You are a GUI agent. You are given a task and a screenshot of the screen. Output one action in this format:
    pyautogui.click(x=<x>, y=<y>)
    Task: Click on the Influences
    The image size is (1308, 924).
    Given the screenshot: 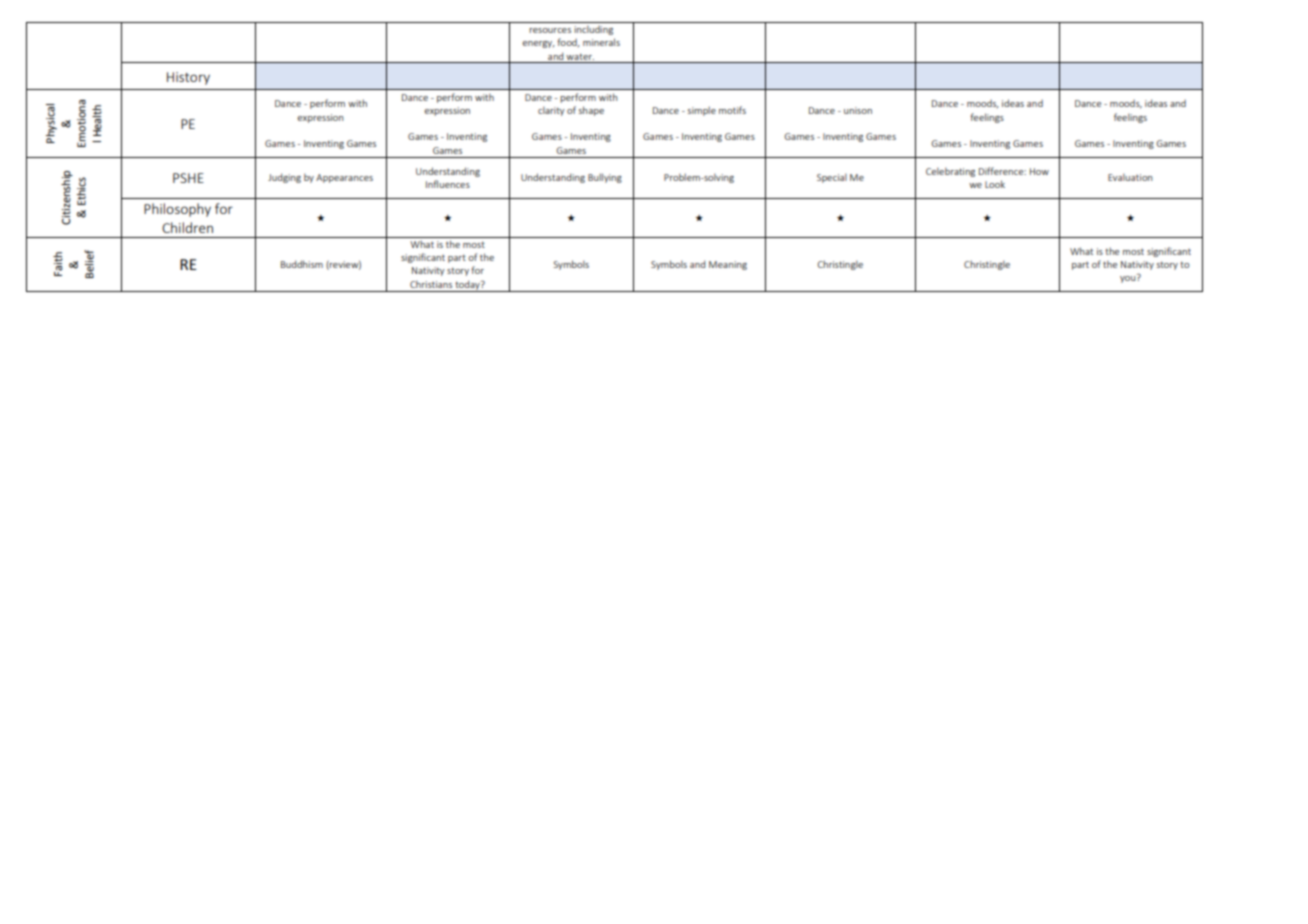 What is the action you would take?
    pyautogui.click(x=448, y=184)
